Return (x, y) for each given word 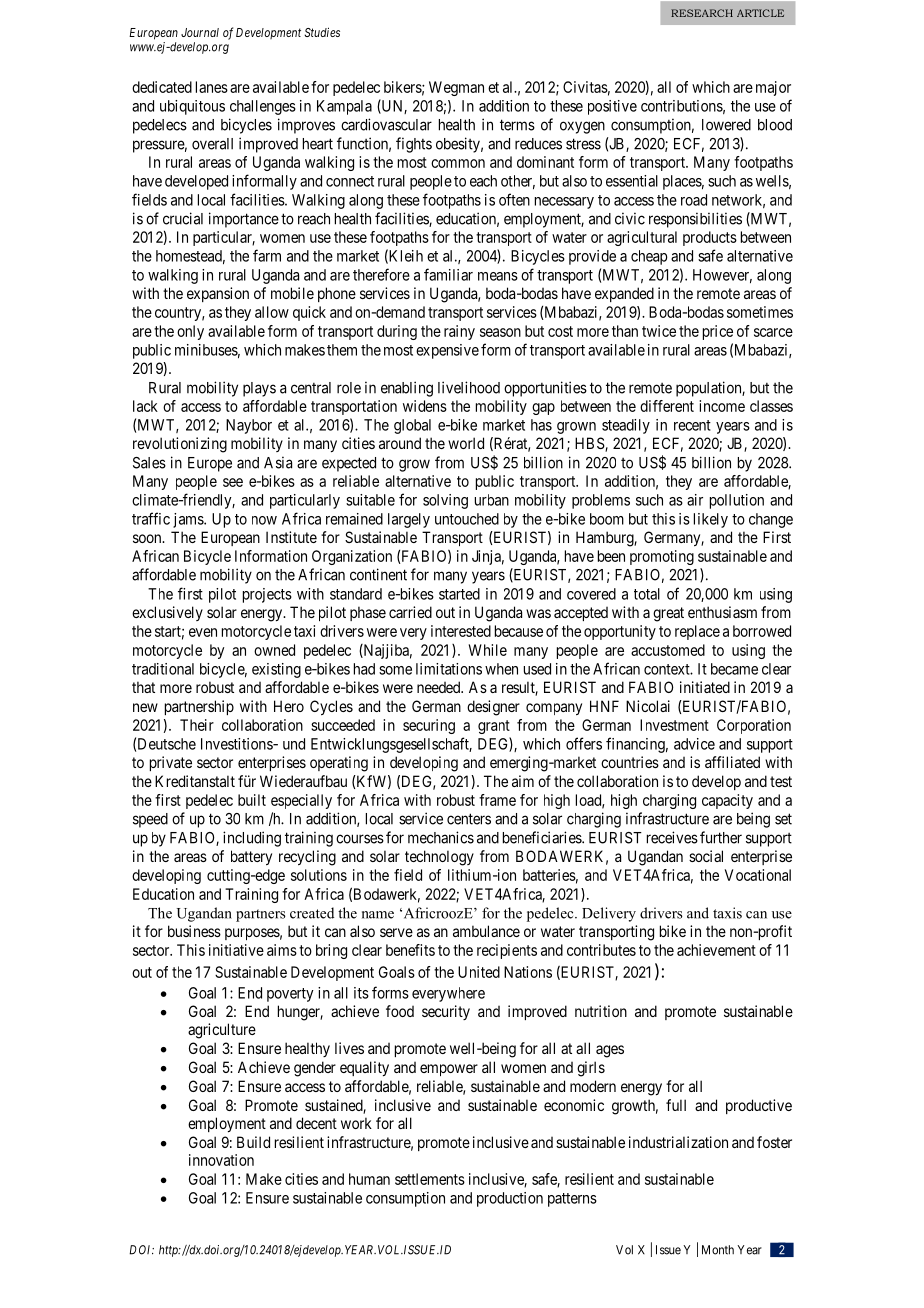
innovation (221, 1160)
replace (697, 632)
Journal (200, 32)
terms (517, 125)
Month (718, 1250)
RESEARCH (702, 13)
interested (461, 631)
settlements (430, 1179)
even (203, 632)
